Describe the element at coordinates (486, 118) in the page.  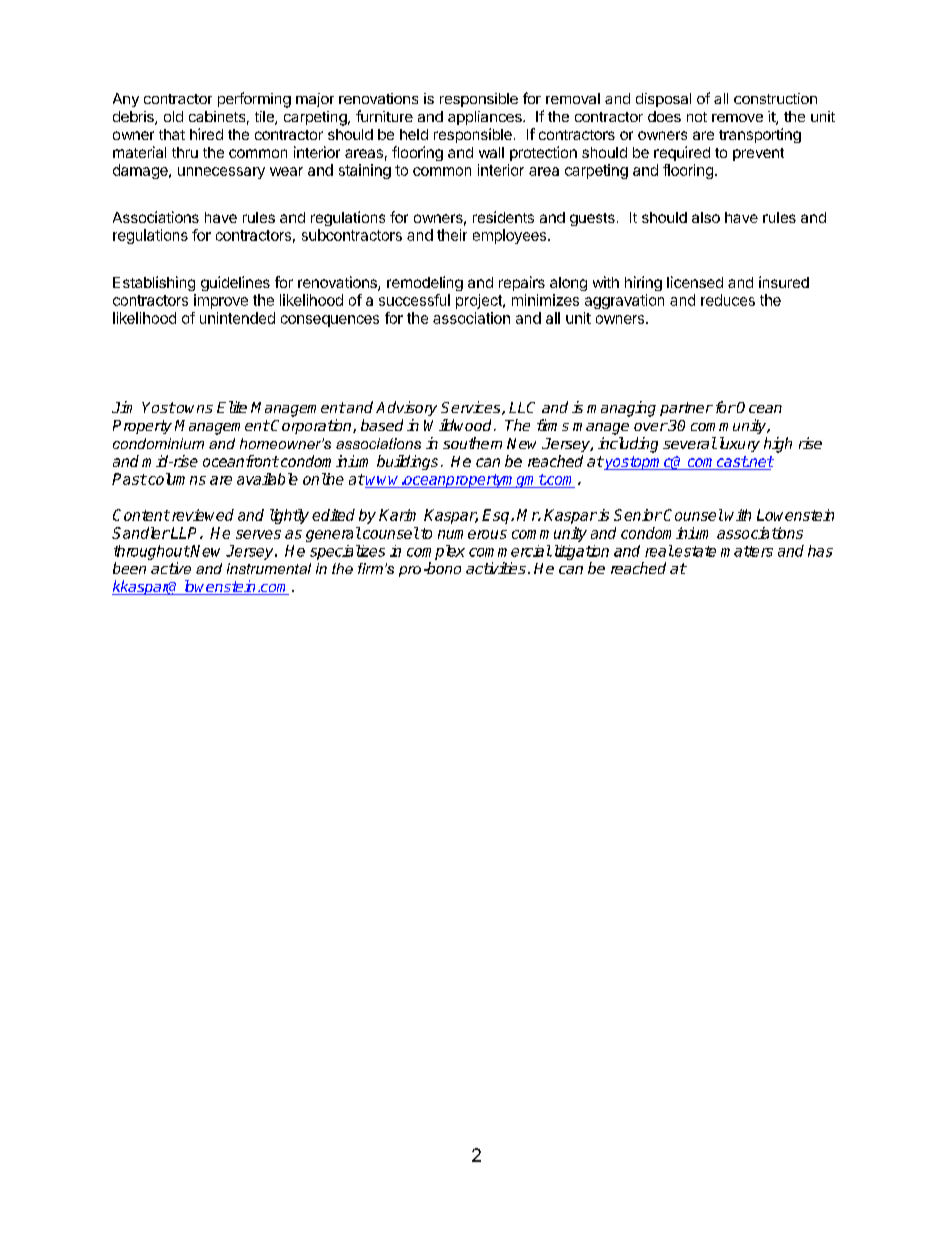
I see `appliances` at that location.
